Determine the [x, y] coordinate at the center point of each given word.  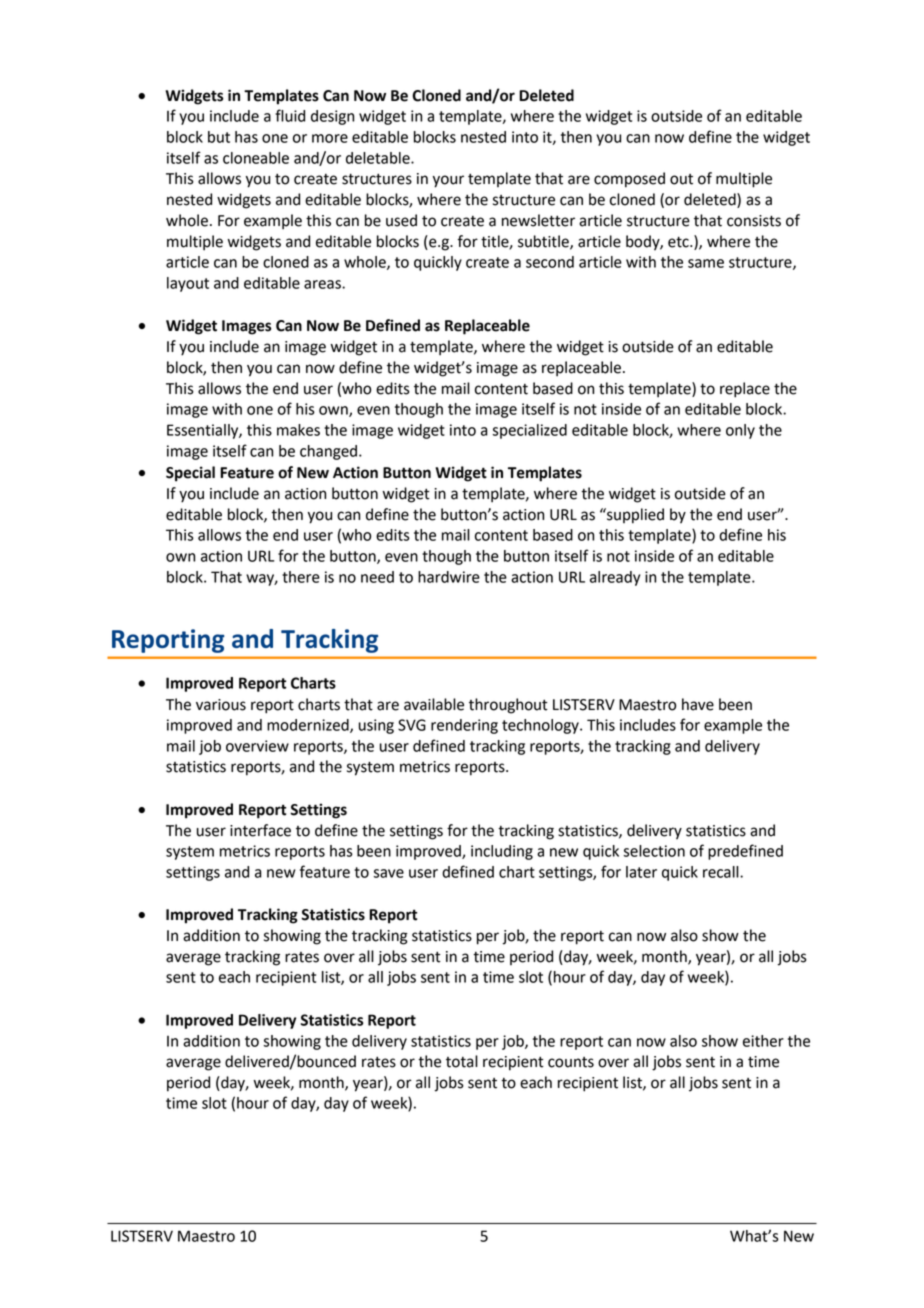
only [740, 431]
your [448, 181]
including [502, 852]
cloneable [256, 158]
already [615, 578]
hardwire [449, 577]
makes [298, 430]
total [462, 1061]
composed [629, 180]
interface [260, 830]
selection [654, 851]
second [550, 262]
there [301, 577]
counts [571, 1062]
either [763, 1041]
